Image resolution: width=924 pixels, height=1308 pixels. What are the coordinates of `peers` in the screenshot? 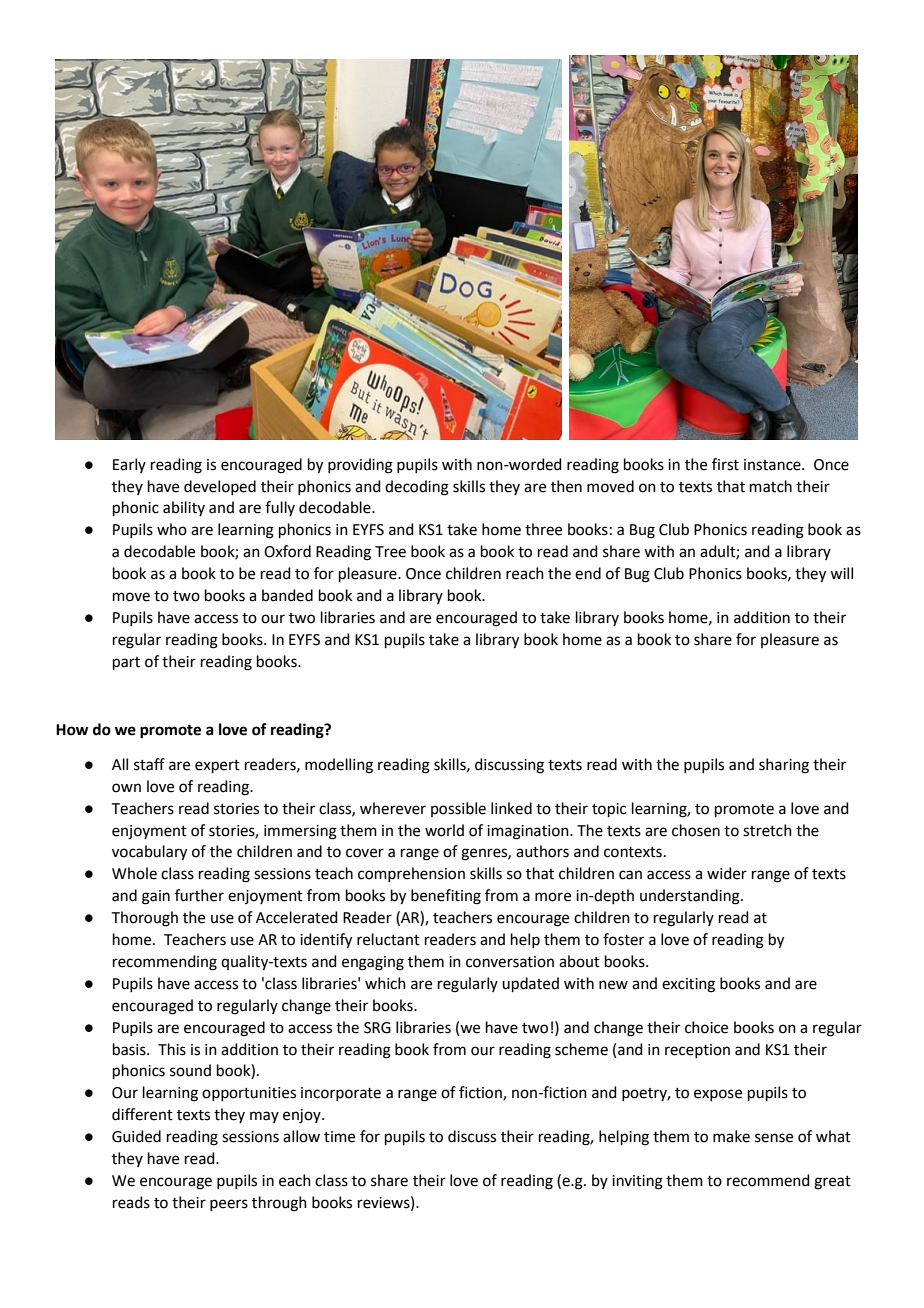 It's located at (229, 1205).
